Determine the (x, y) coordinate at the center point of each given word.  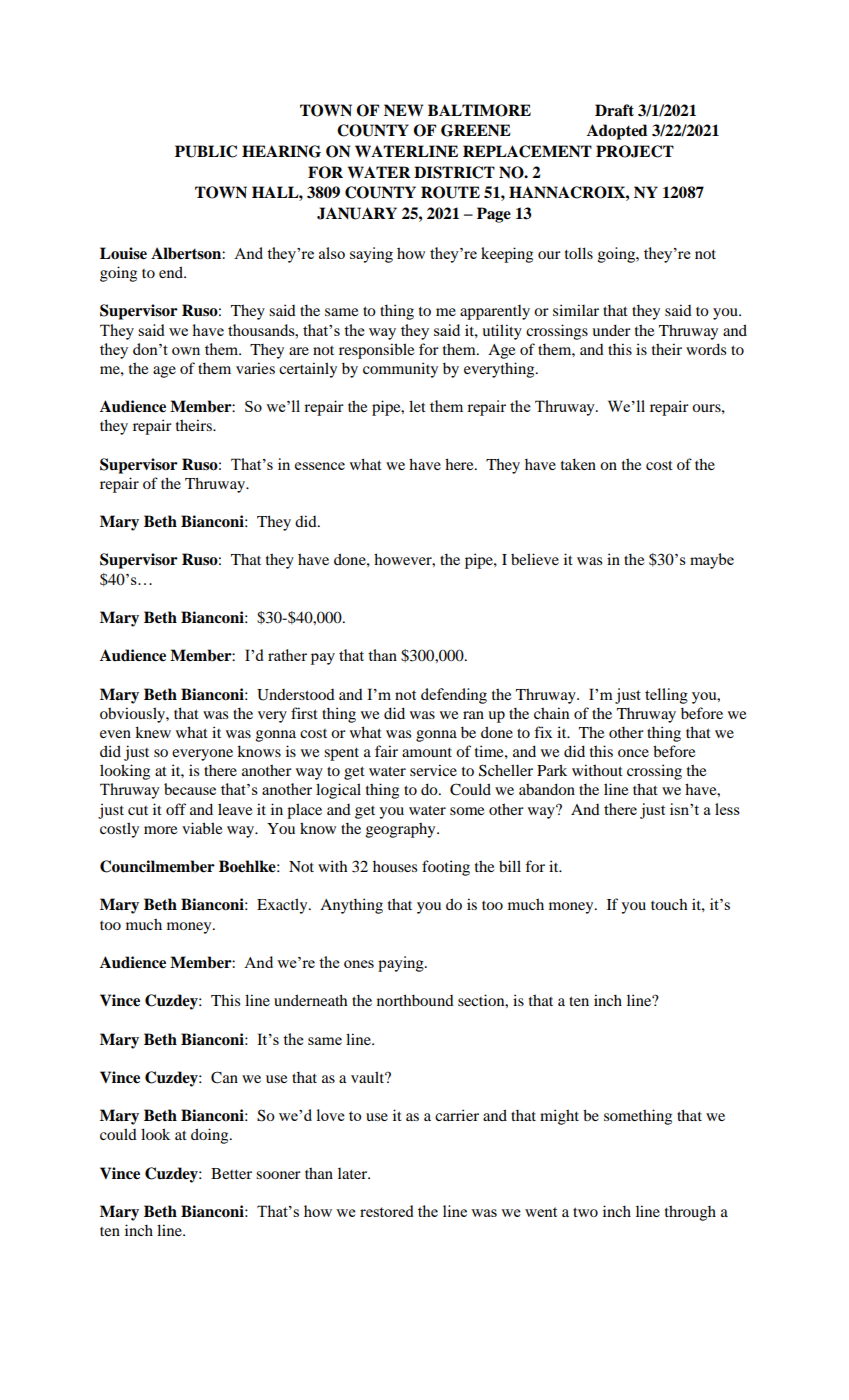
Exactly (283, 906)
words (706, 349)
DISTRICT (454, 172)
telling (666, 696)
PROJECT (635, 151)
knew (153, 732)
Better (231, 1173)
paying (402, 964)
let (417, 406)
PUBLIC (206, 151)
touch (669, 904)
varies (255, 368)
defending (454, 696)
